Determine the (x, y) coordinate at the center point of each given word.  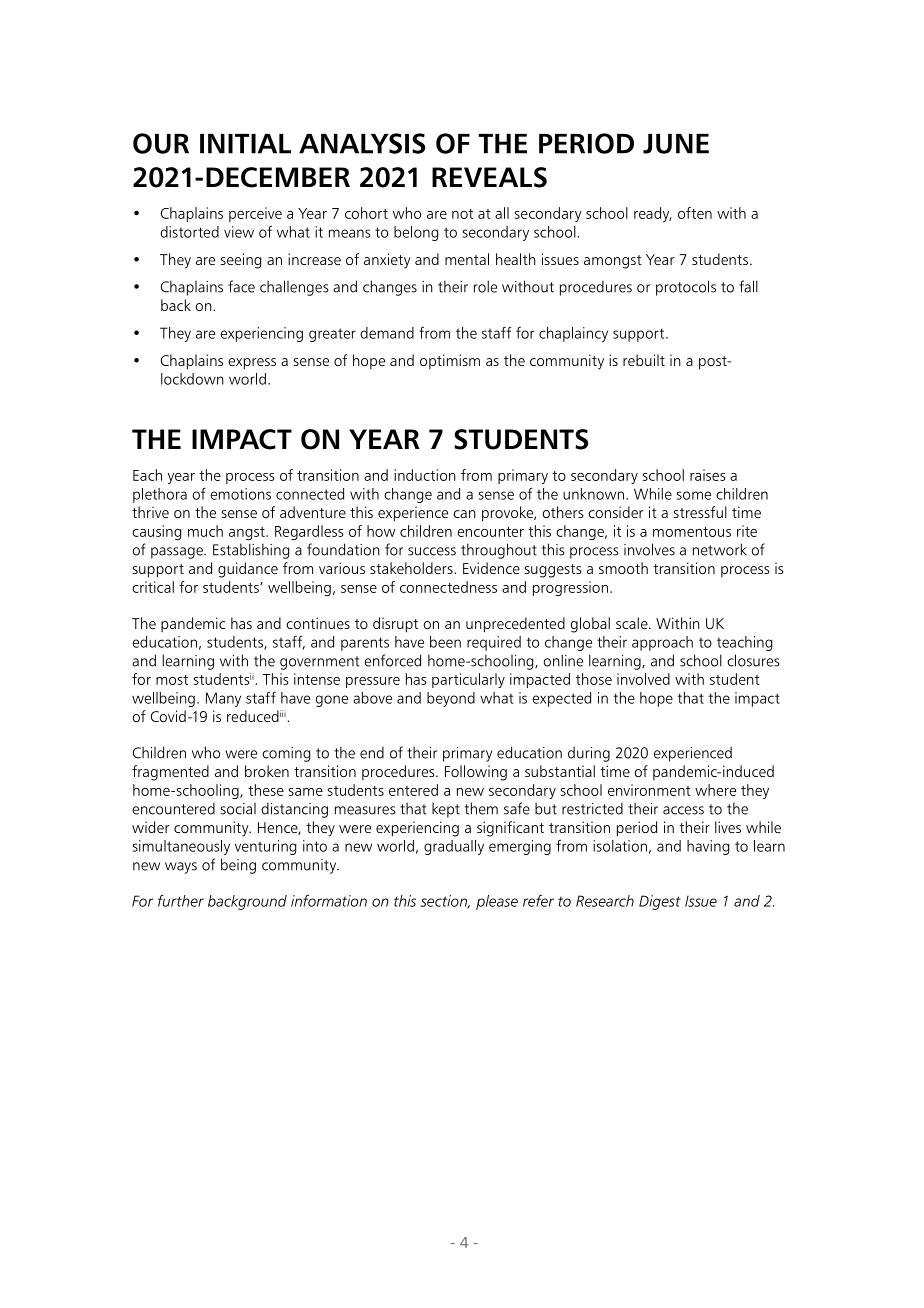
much (205, 531)
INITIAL (245, 144)
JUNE (676, 144)
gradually (454, 847)
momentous (692, 532)
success (432, 551)
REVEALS (489, 177)
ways (181, 868)
